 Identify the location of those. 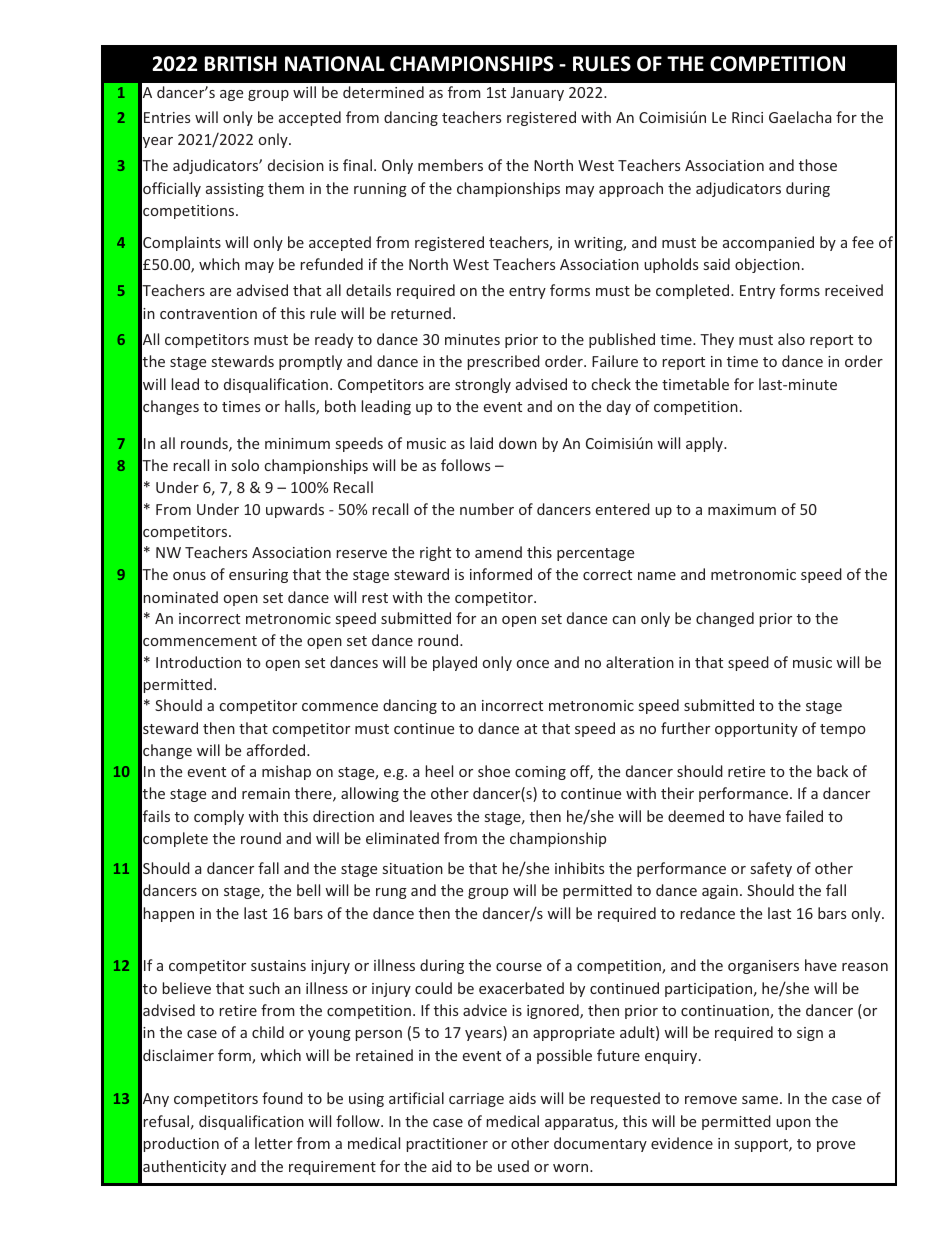
(818, 165).
